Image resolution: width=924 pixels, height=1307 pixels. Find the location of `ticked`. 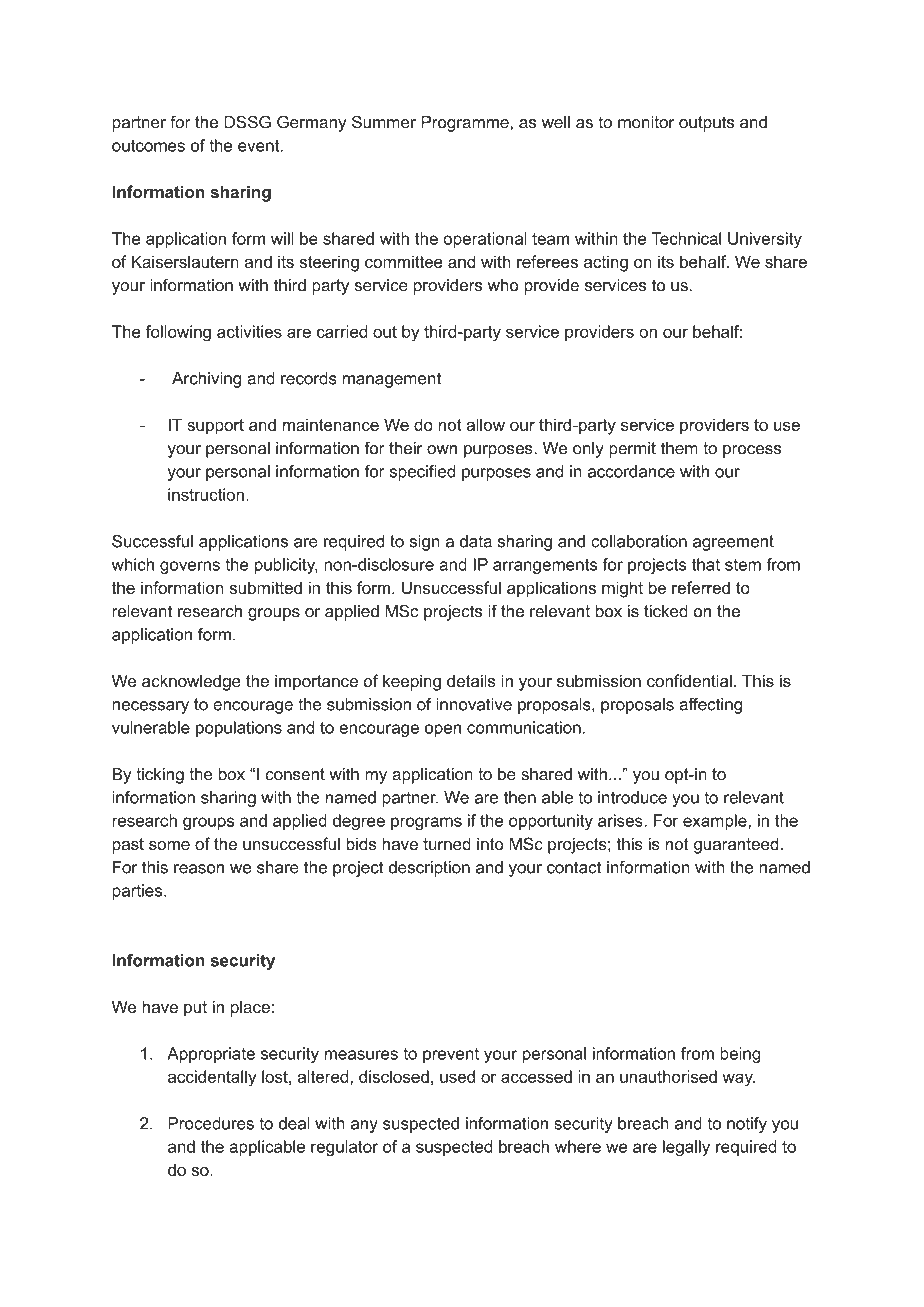

ticked is located at coordinates (666, 611).
